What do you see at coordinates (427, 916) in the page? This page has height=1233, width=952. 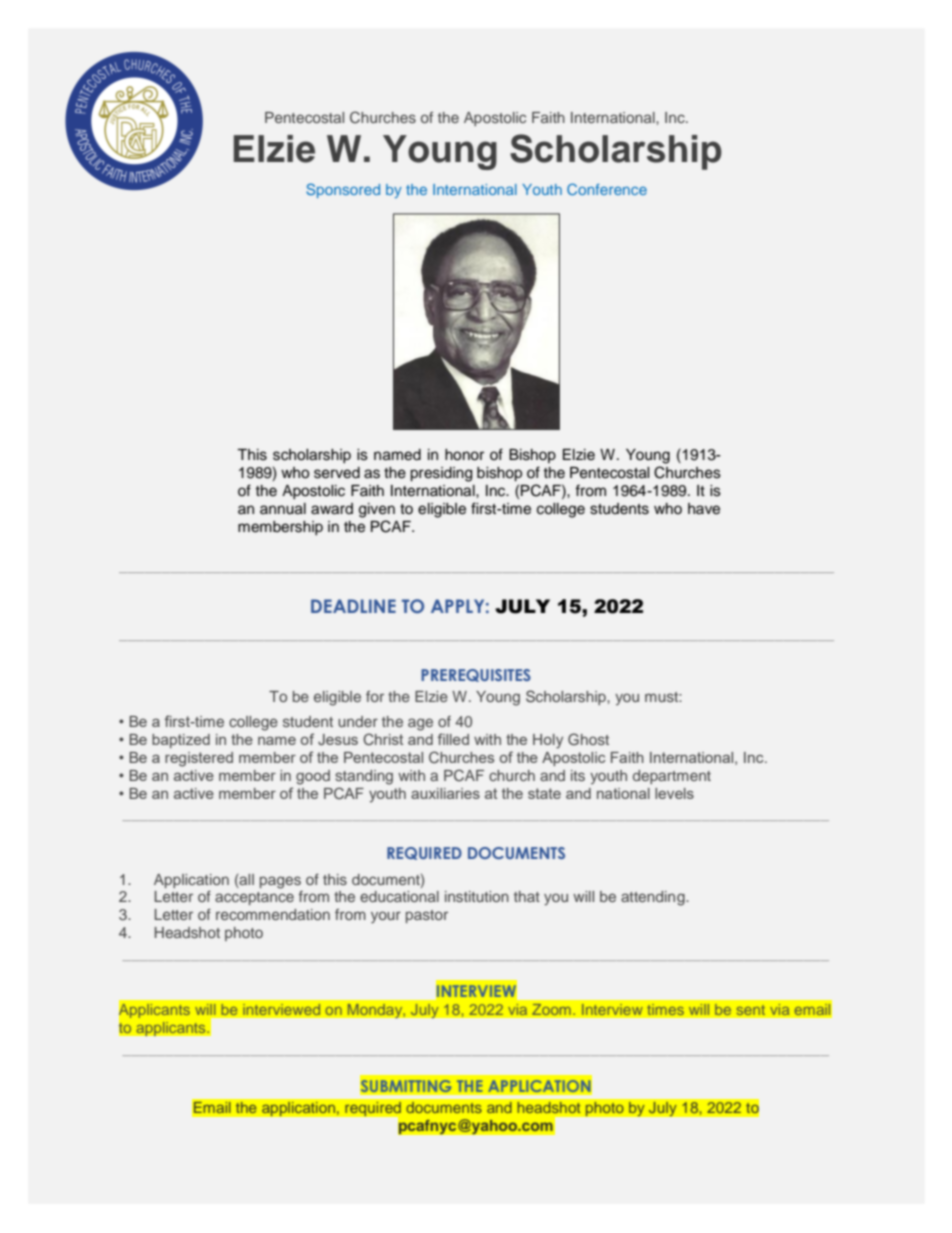 I see `pastor` at bounding box center [427, 916].
